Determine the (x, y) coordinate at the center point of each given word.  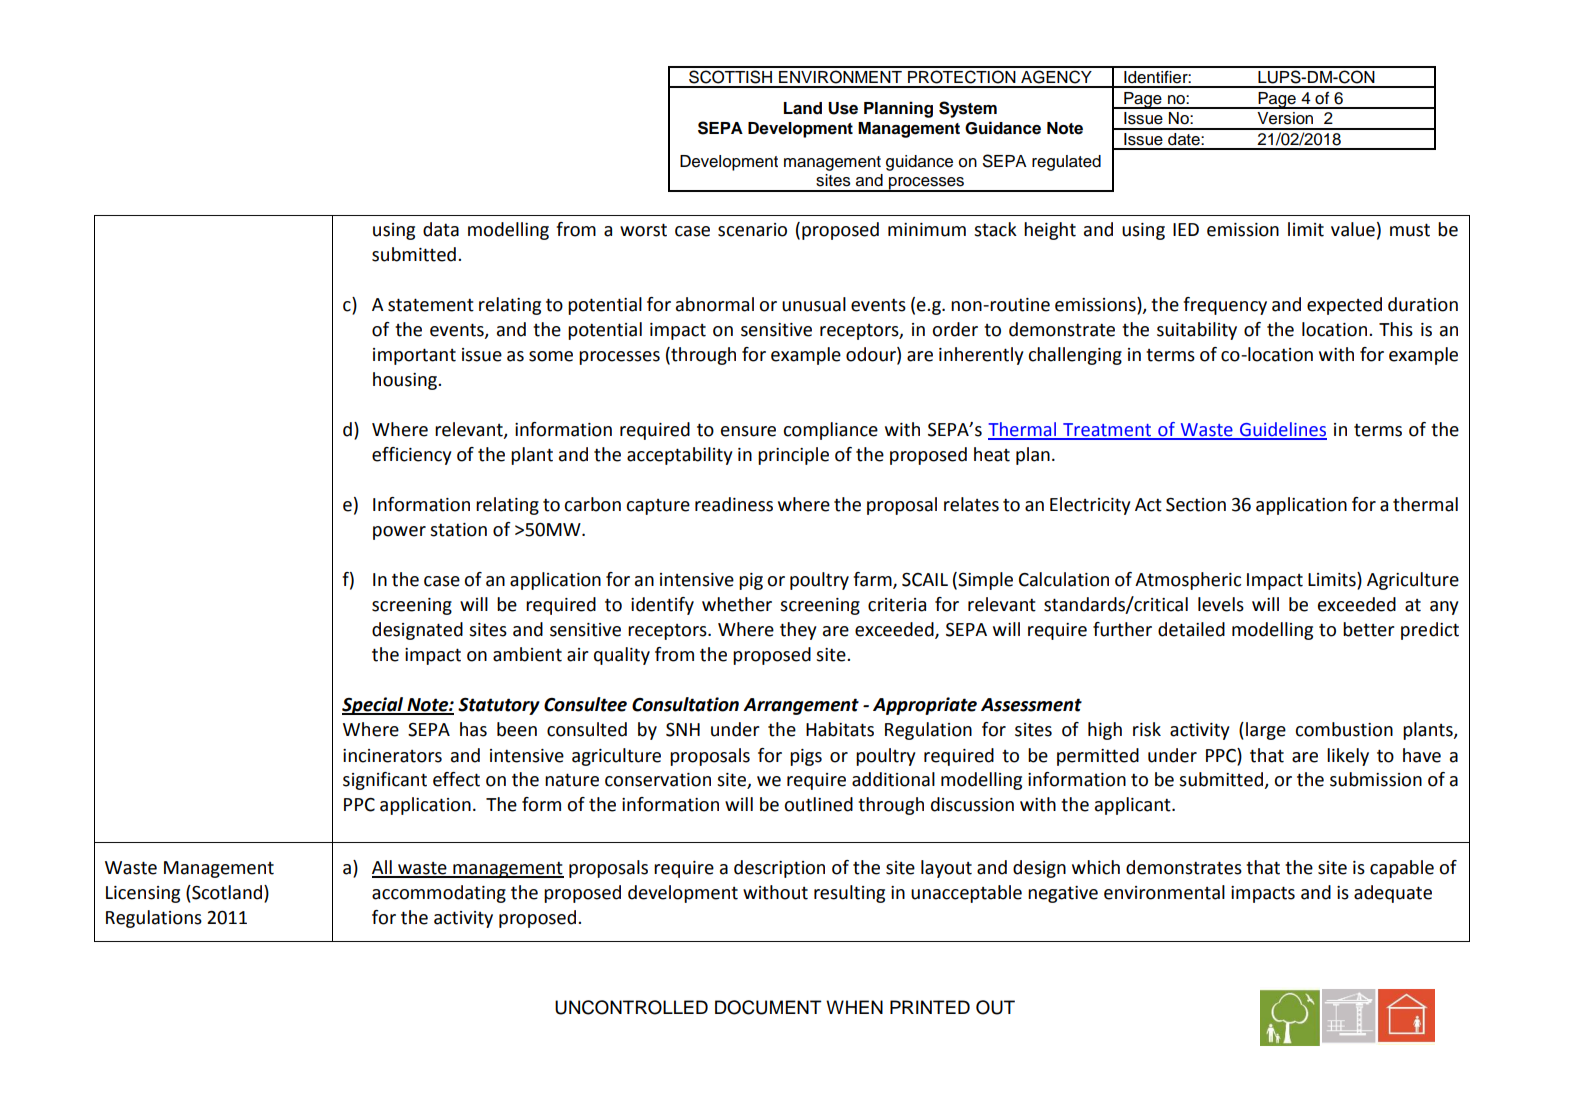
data (441, 229)
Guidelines (1282, 430)
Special (373, 706)
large (1266, 731)
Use (843, 108)
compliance (830, 431)
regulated (1066, 163)
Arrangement (801, 706)
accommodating (439, 894)
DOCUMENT (768, 1007)
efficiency (412, 456)
